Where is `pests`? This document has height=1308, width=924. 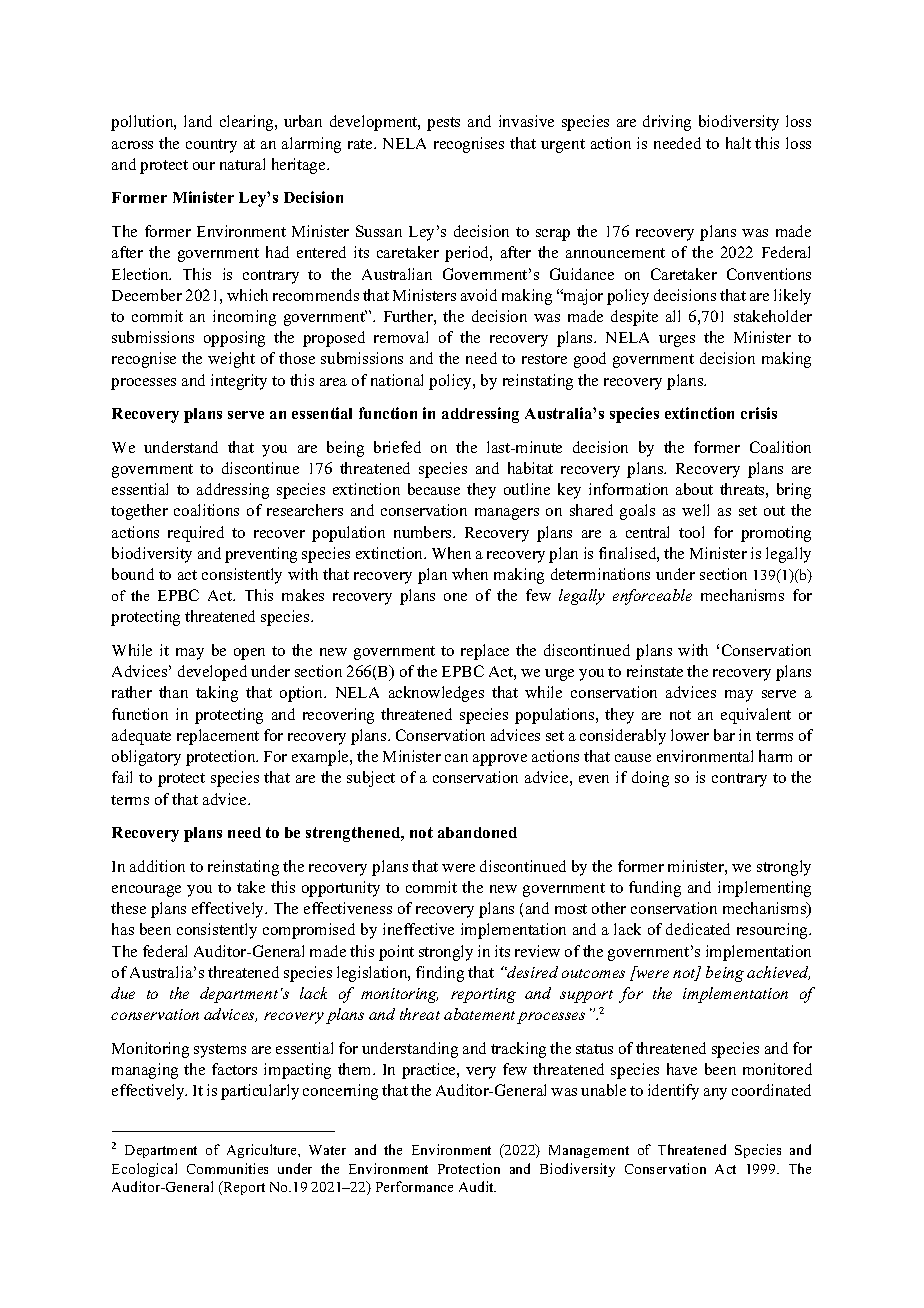 pests is located at coordinates (443, 124).
